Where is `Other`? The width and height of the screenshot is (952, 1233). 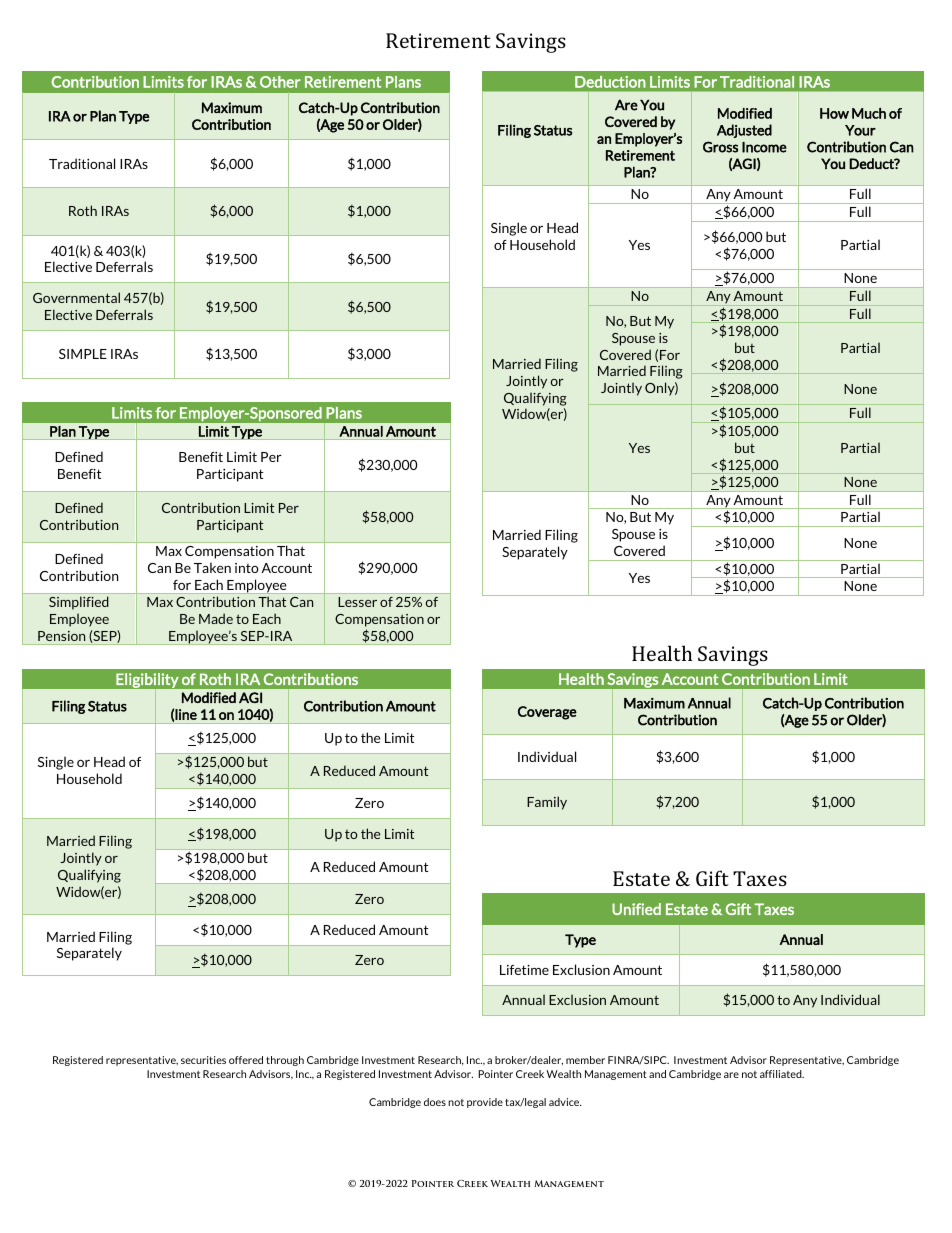 Other is located at coordinates (280, 82).
